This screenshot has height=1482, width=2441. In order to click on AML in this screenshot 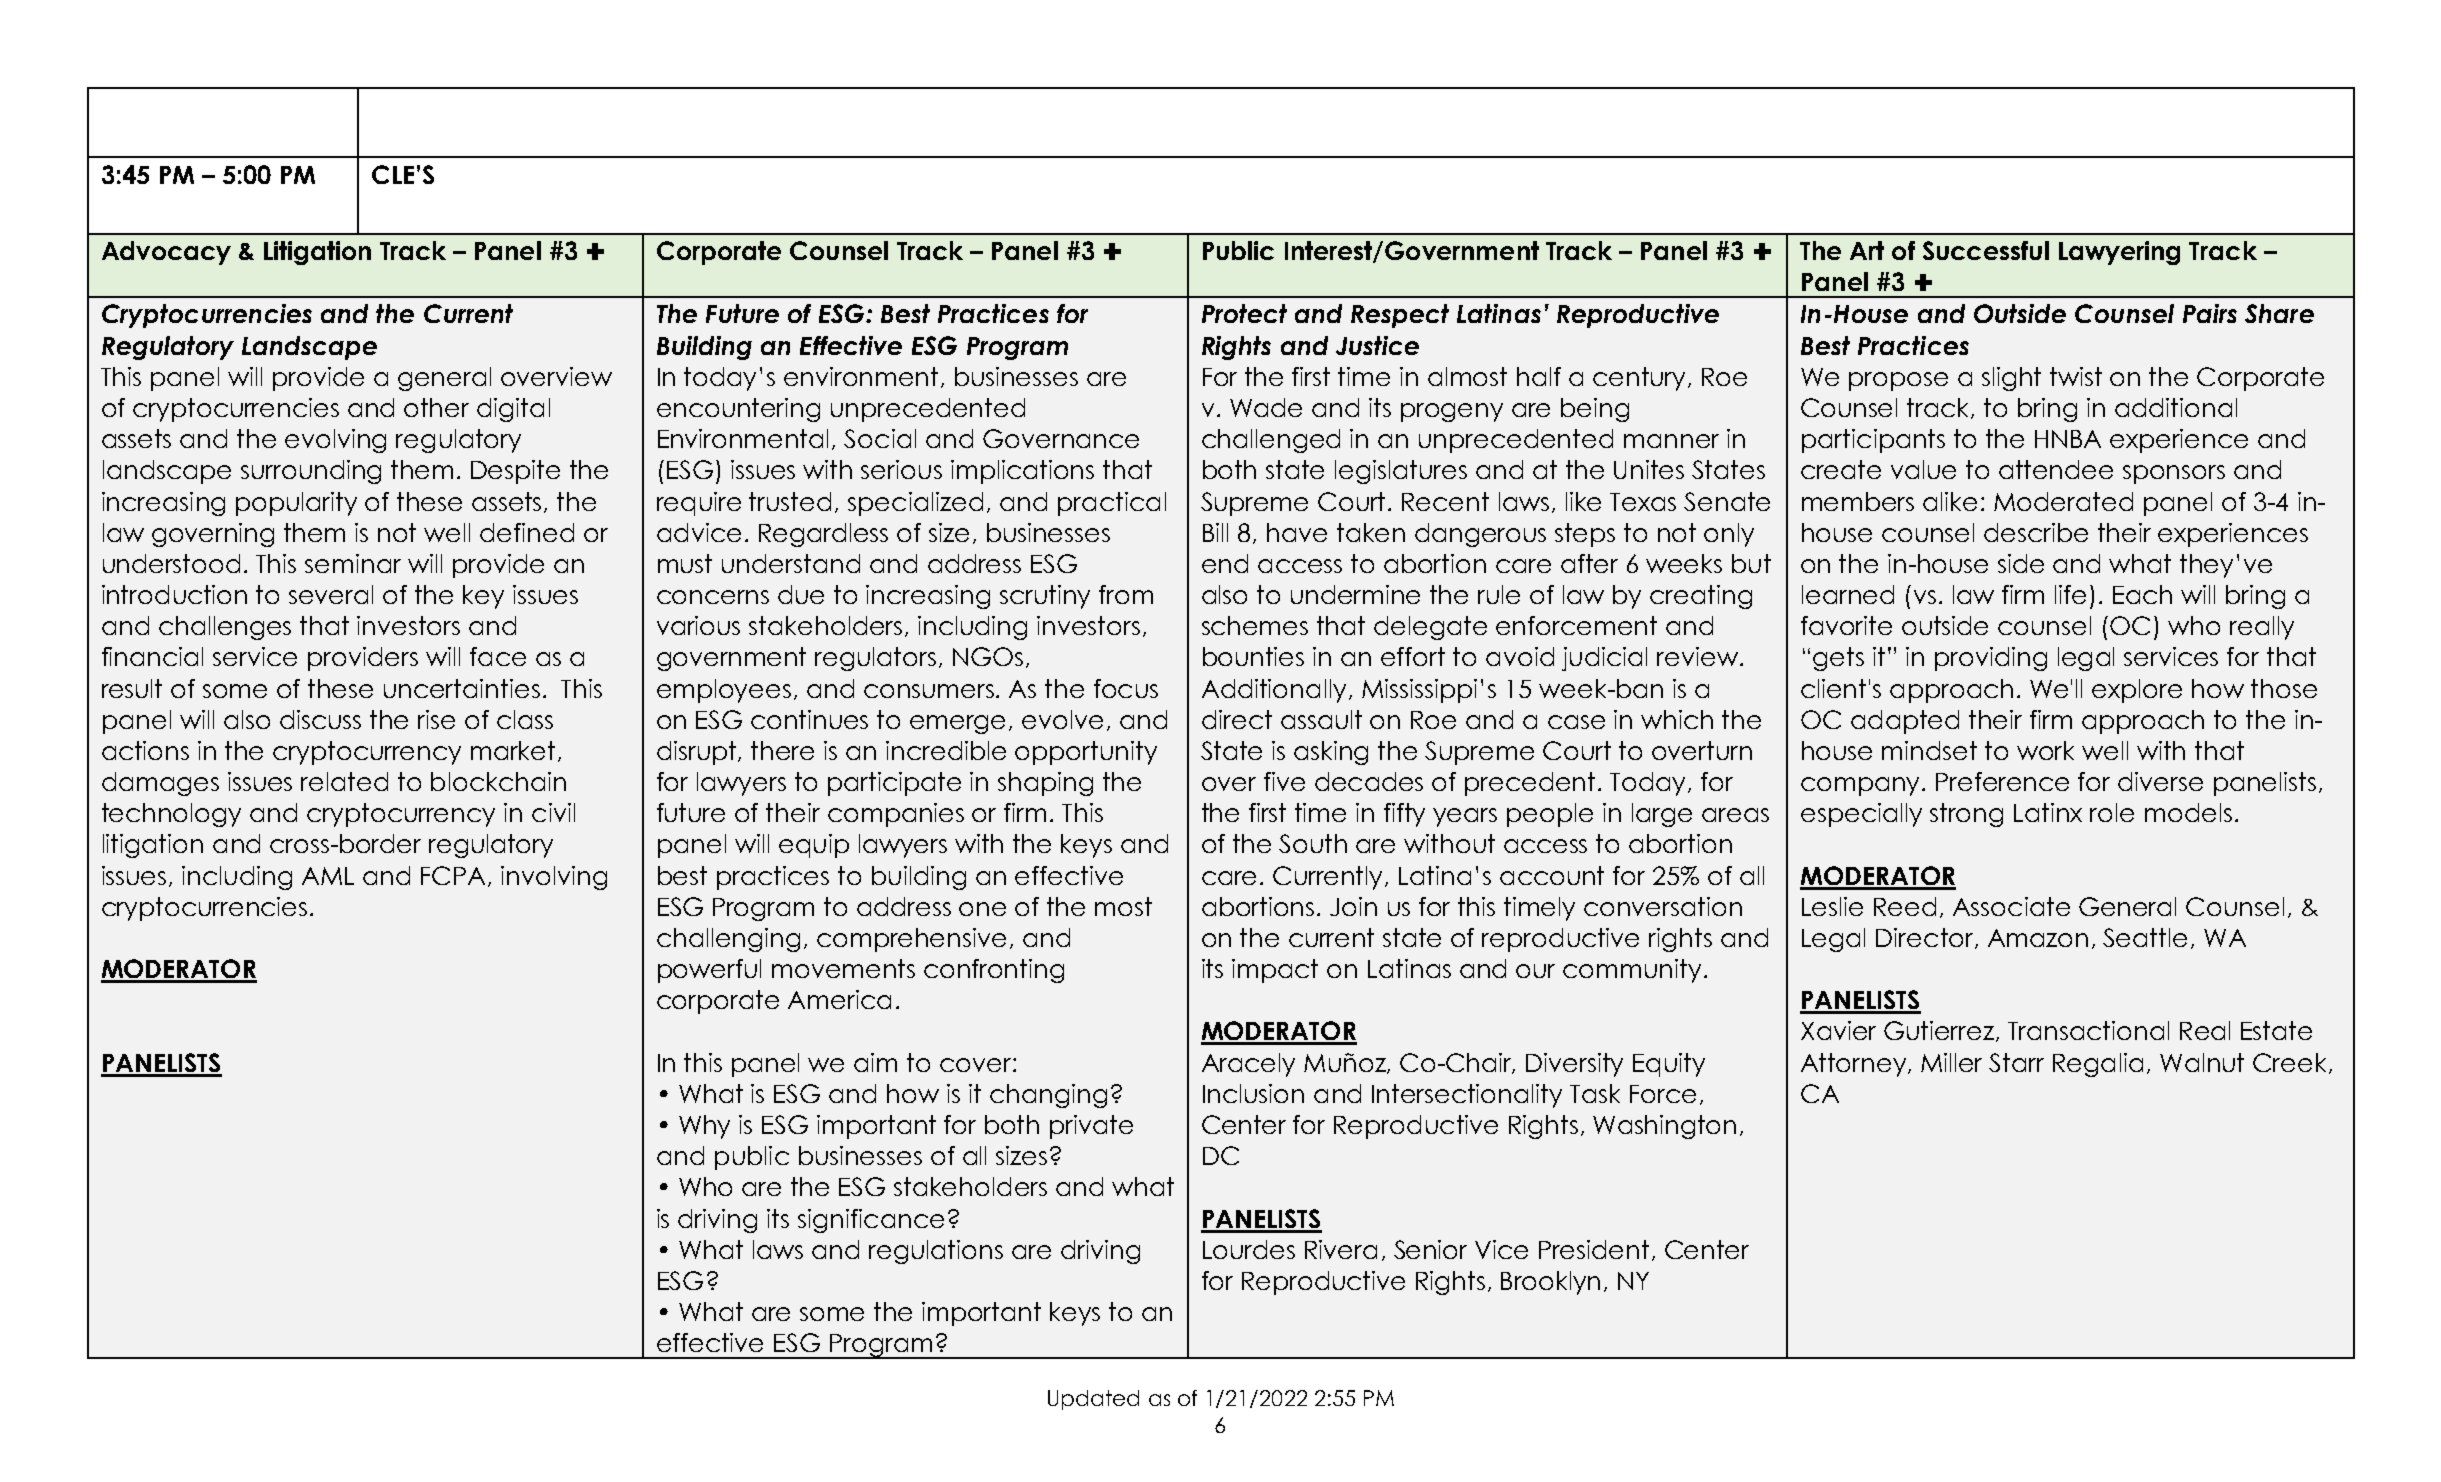, I will do `click(328, 876)`.
